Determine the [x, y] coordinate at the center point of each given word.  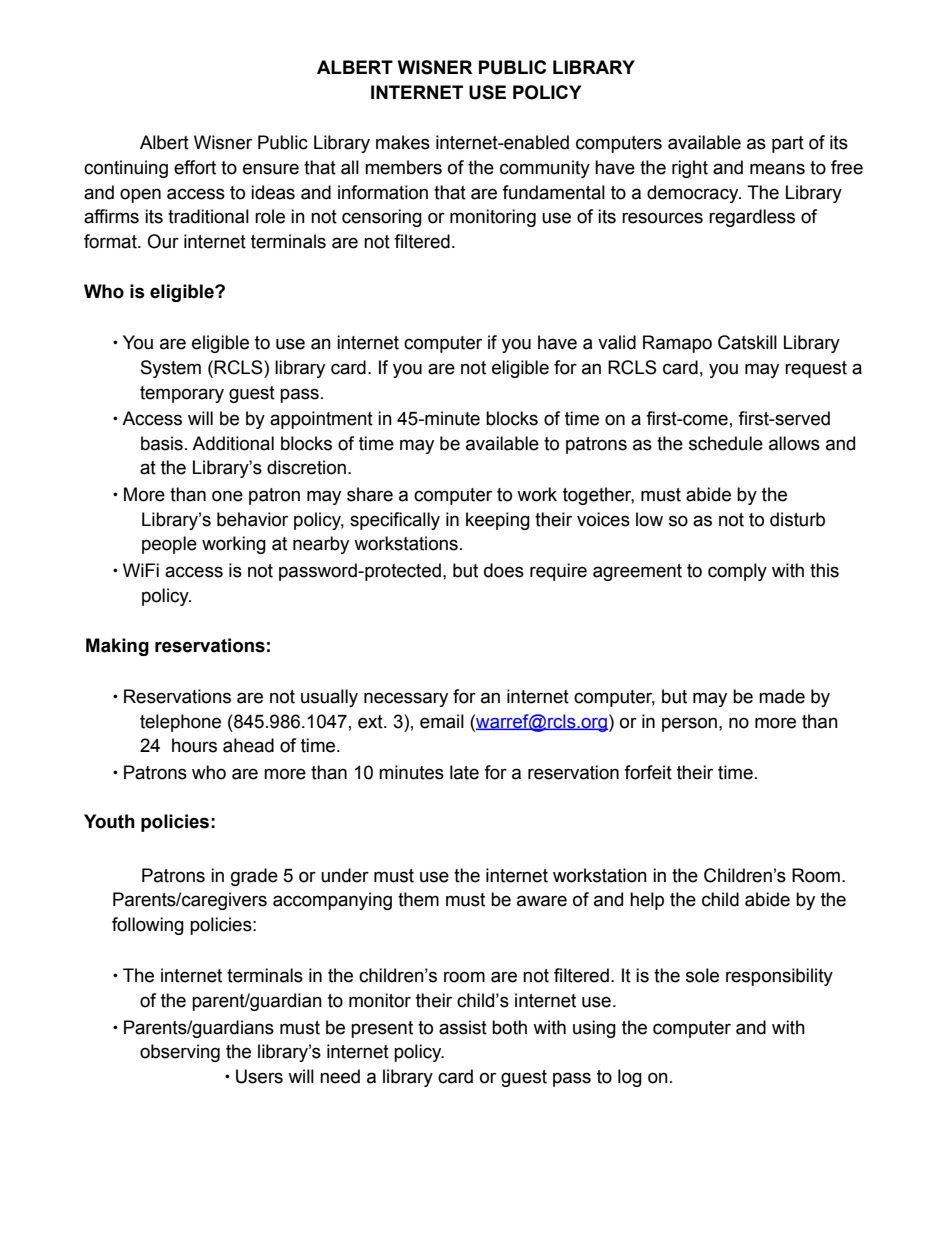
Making [117, 647]
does [504, 570]
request [816, 369]
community [545, 169]
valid [617, 342]
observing [180, 1053]
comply [737, 572]
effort [195, 167]
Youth [109, 821]
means [777, 169]
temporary [182, 394]
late [464, 772]
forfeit [648, 772]
